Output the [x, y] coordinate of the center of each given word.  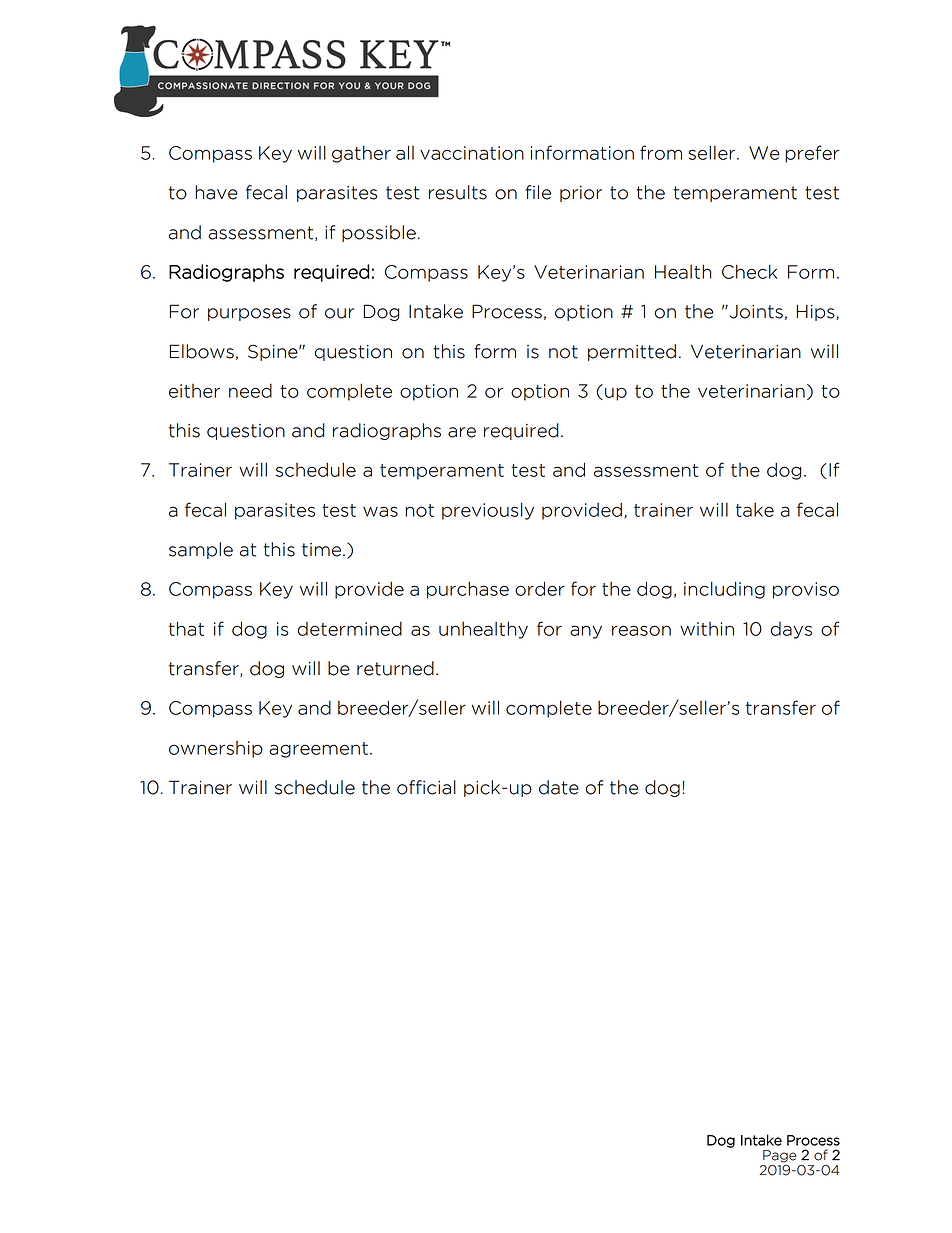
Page [779, 1156]
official [426, 787]
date [559, 787]
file [538, 192]
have [216, 192]
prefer [812, 154]
